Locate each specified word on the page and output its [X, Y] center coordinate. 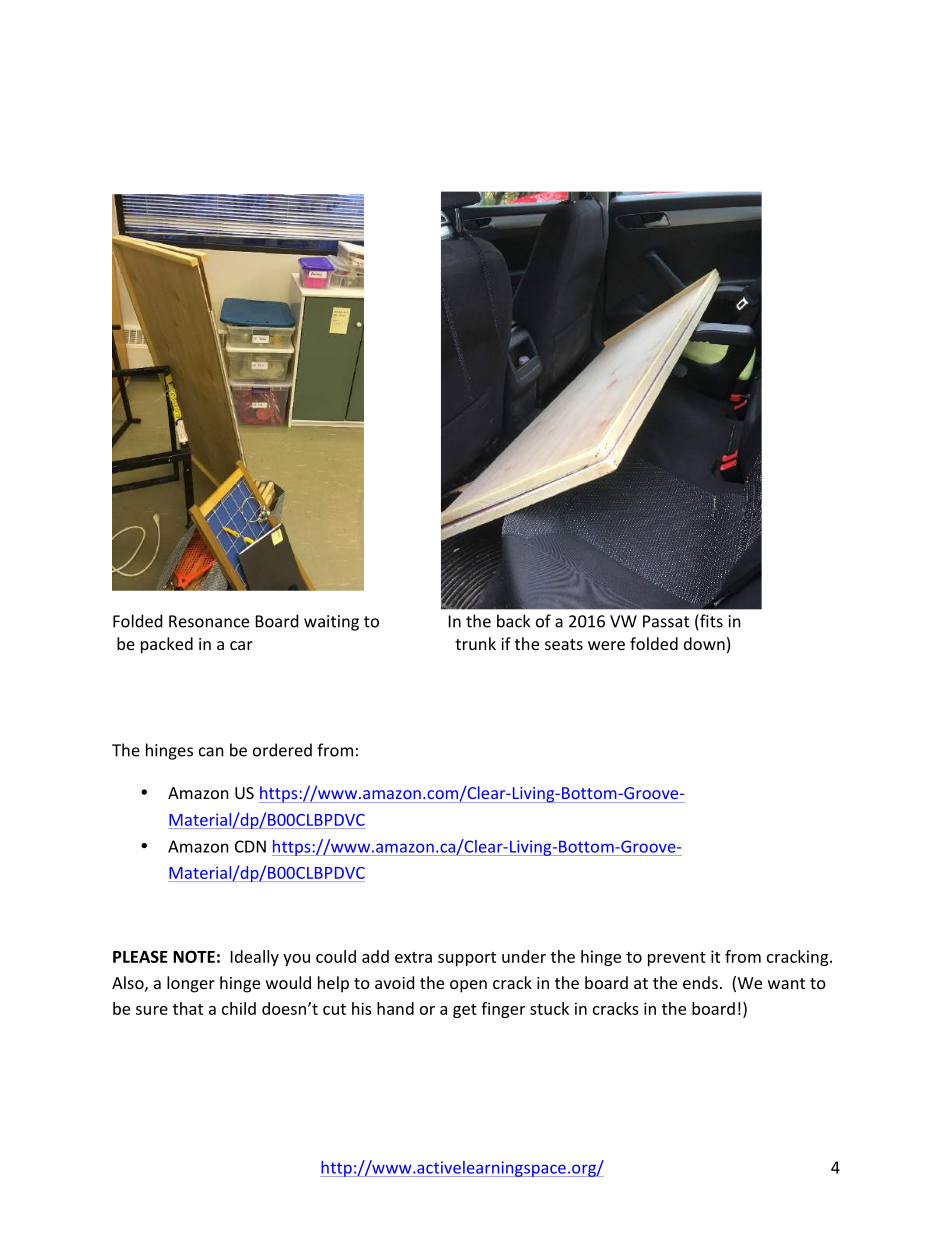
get [465, 1011]
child [239, 1008]
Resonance [209, 621]
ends [700, 982]
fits [710, 622]
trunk [475, 643]
